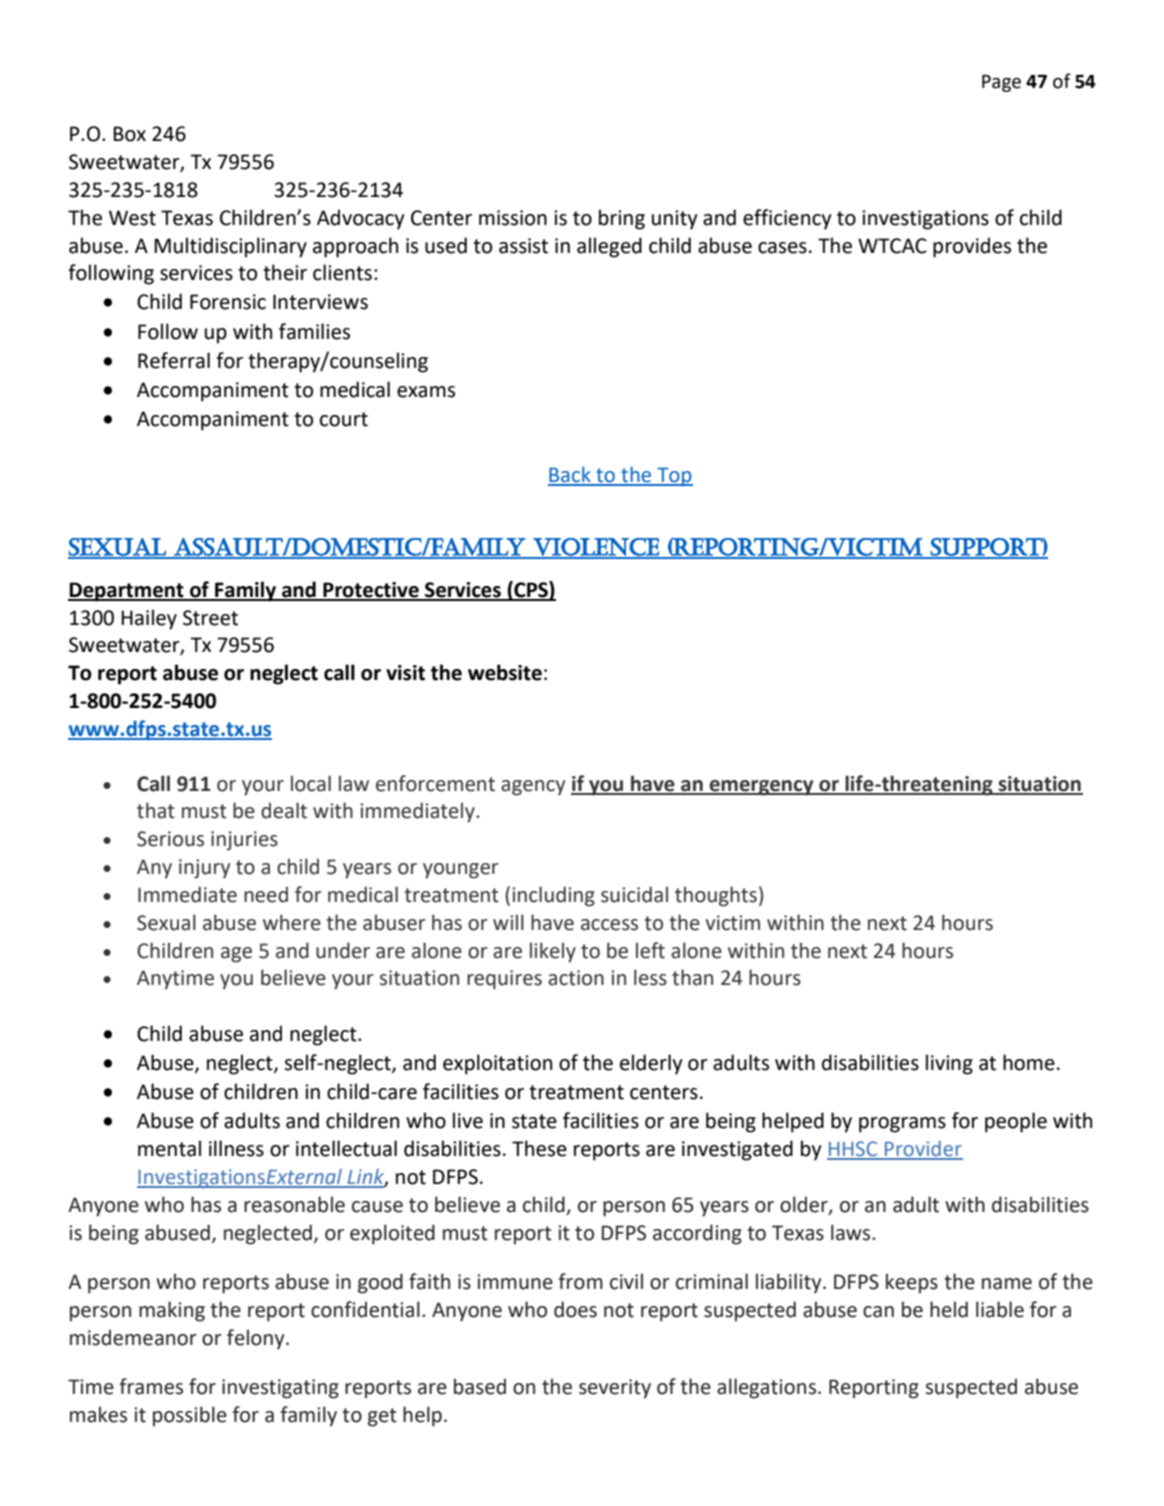  I want to click on mission, so click(513, 218).
